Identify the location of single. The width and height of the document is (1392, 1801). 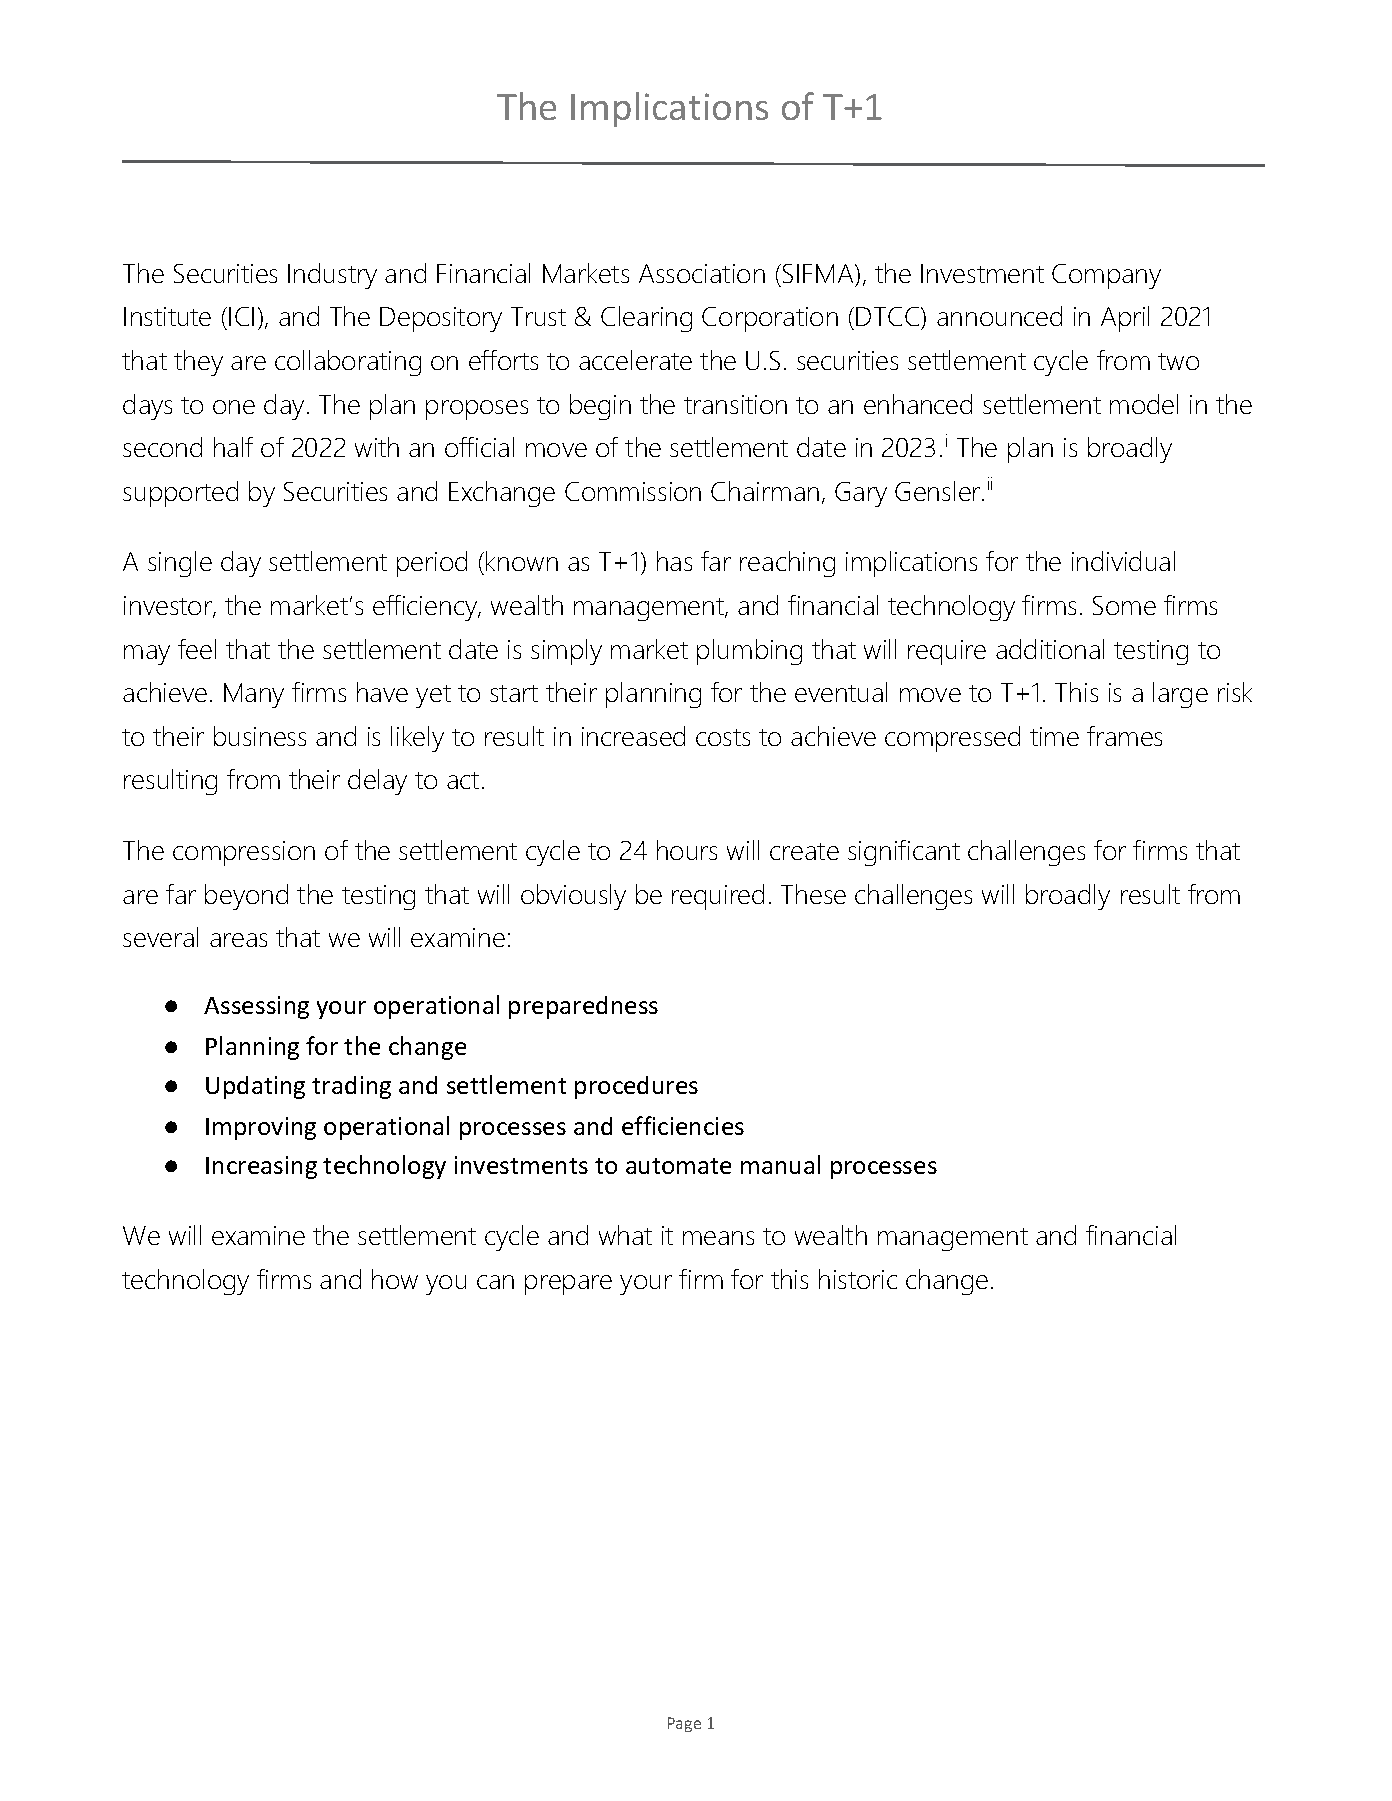
(180, 564).
